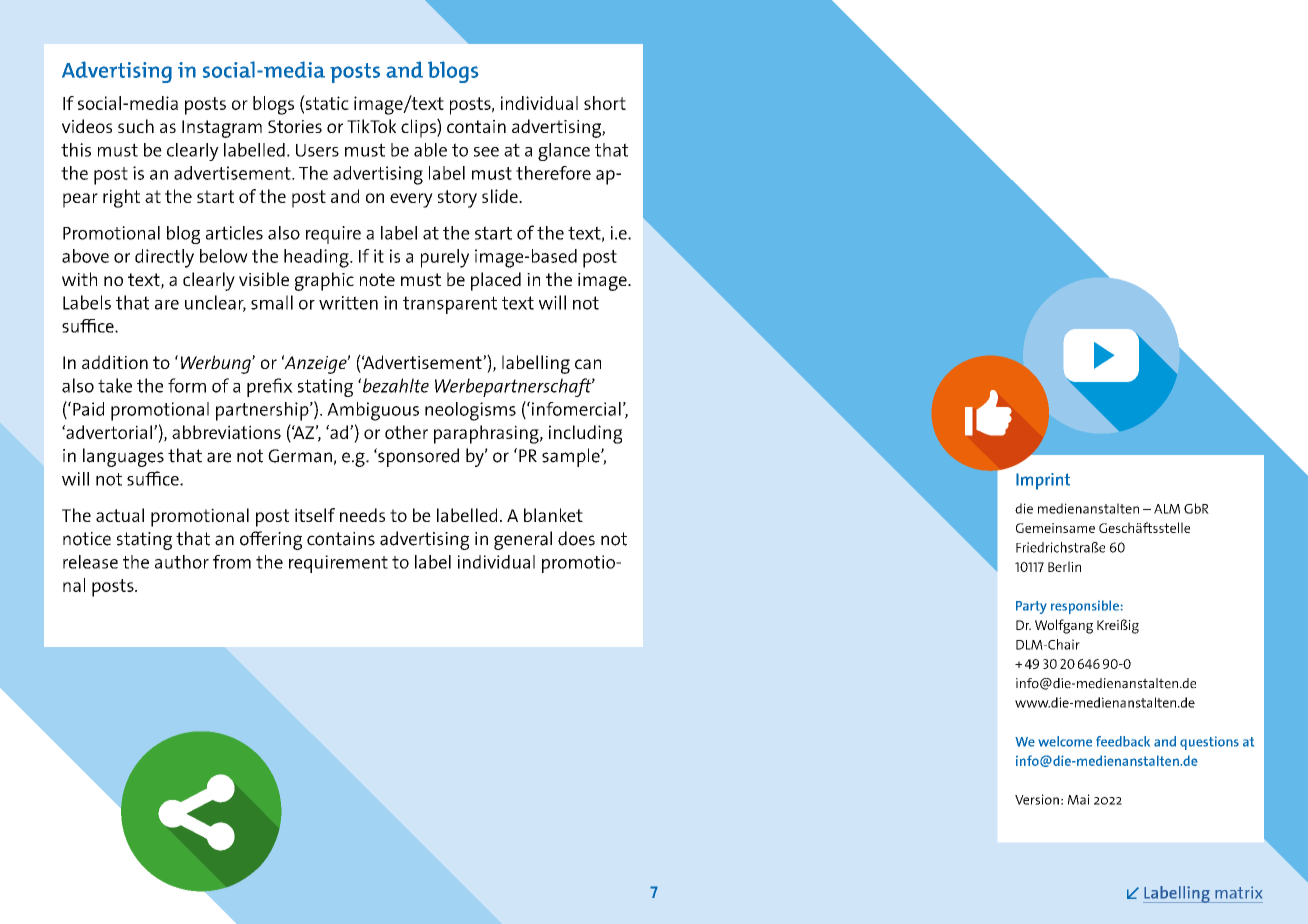 The height and width of the image is (924, 1308). Describe the element at coordinates (605, 103) in the image. I see `short` at that location.
